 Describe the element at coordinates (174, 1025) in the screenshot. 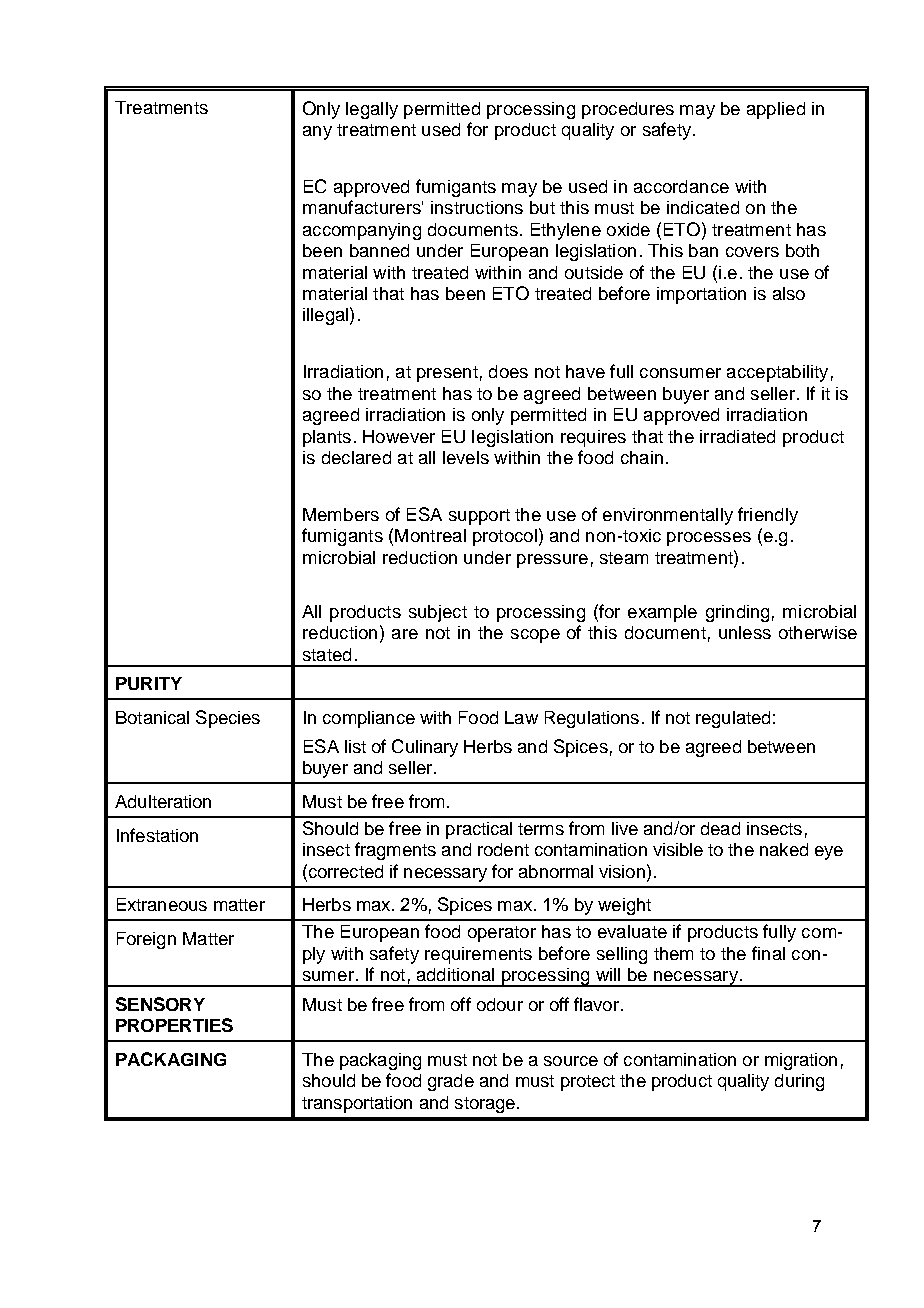

I see `PROPERTIES` at that location.
